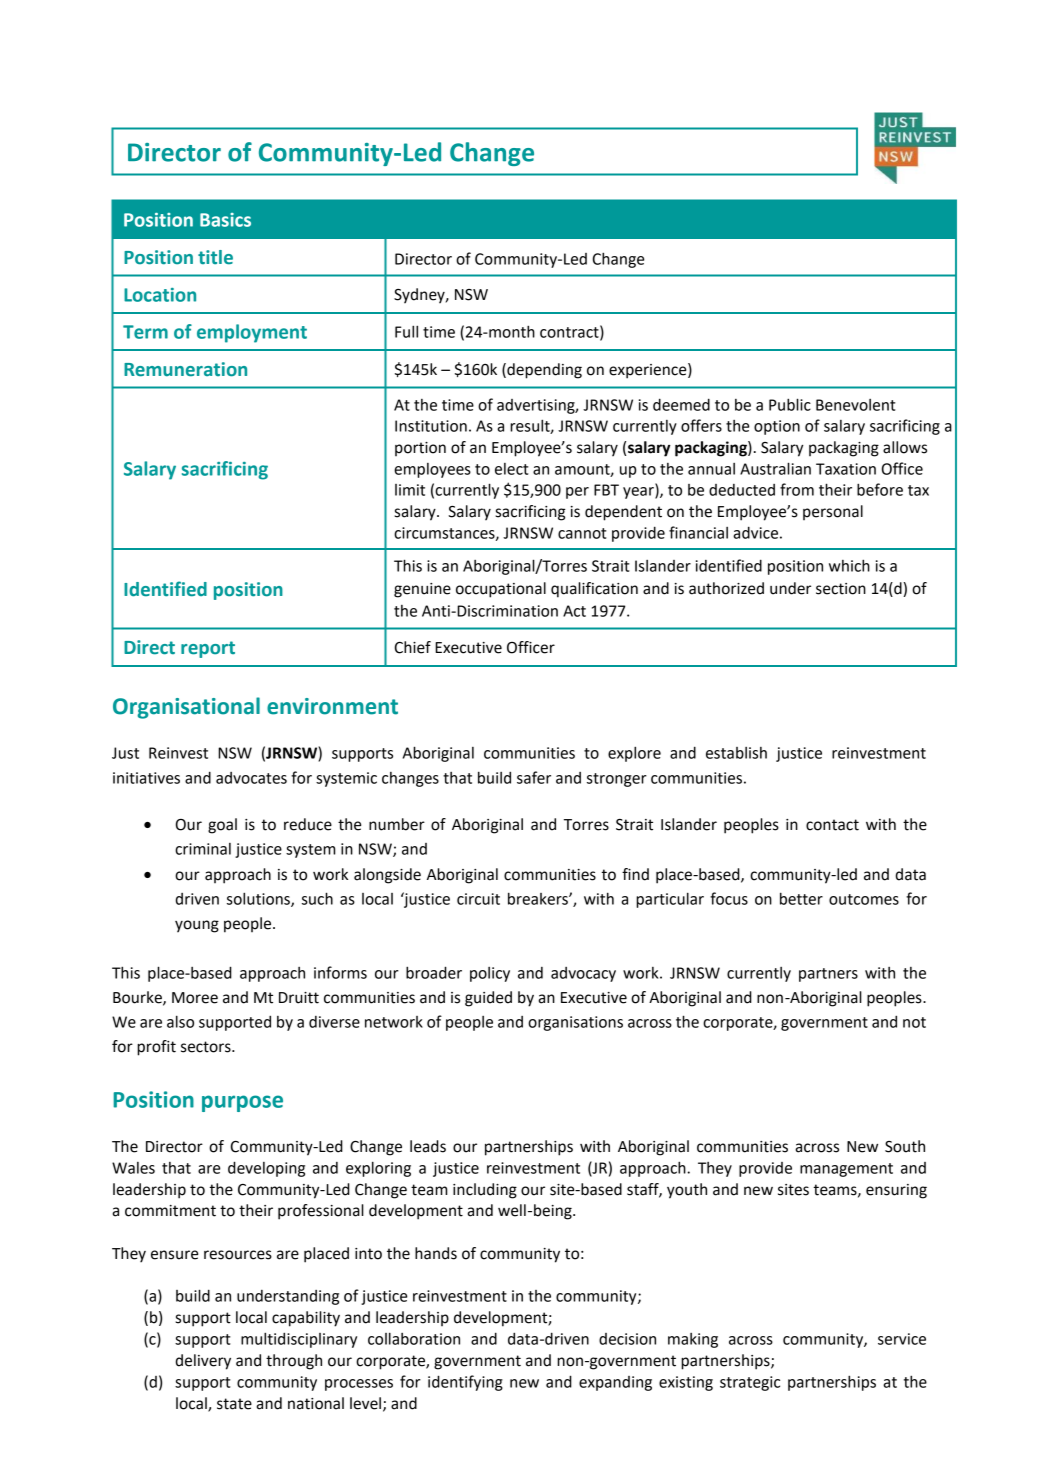 The width and height of the document is (1043, 1475). What do you see at coordinates (203, 1362) in the document?
I see `delivery` at bounding box center [203, 1362].
